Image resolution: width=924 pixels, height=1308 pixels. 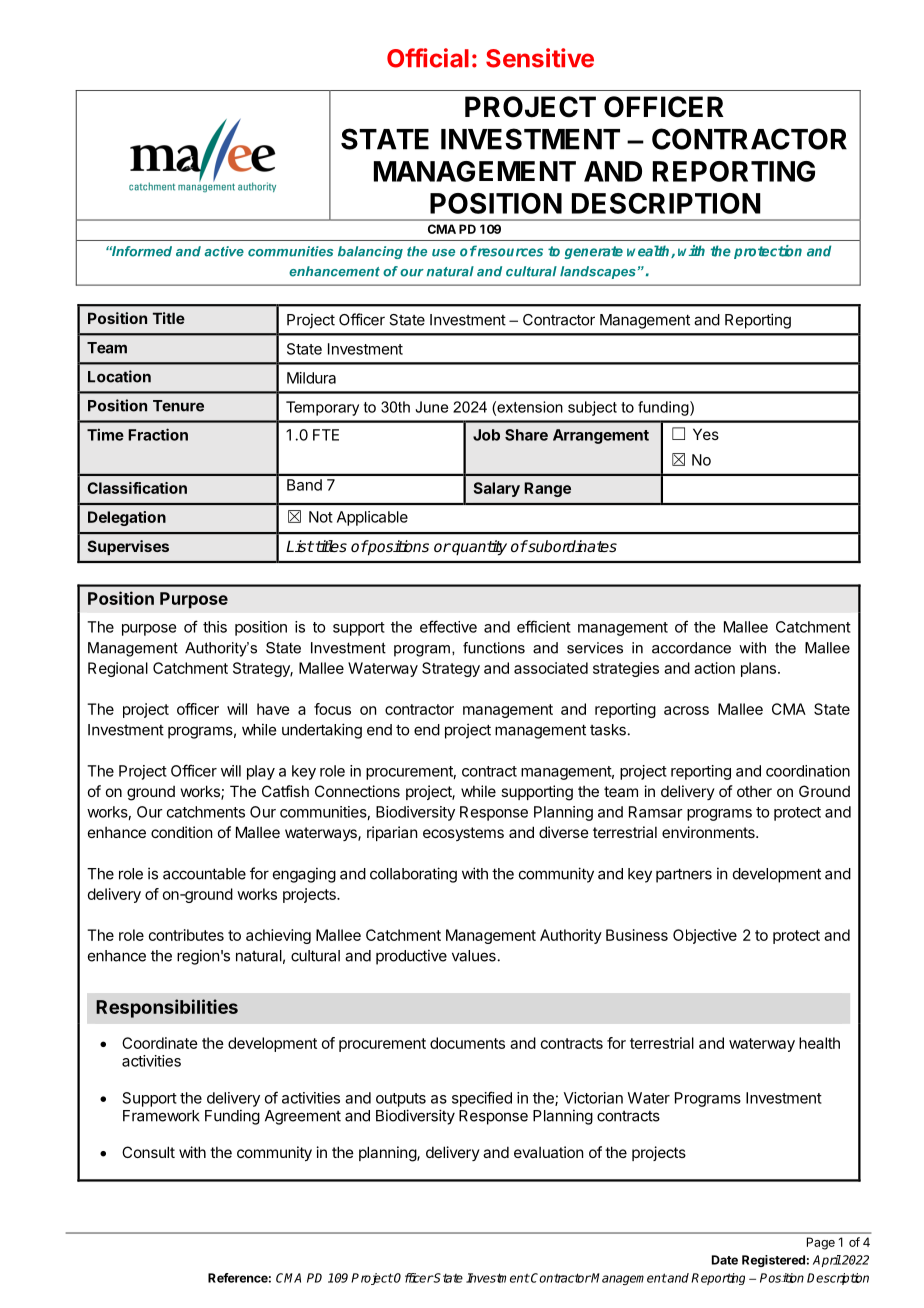 I want to click on Consult, so click(x=148, y=1152).
